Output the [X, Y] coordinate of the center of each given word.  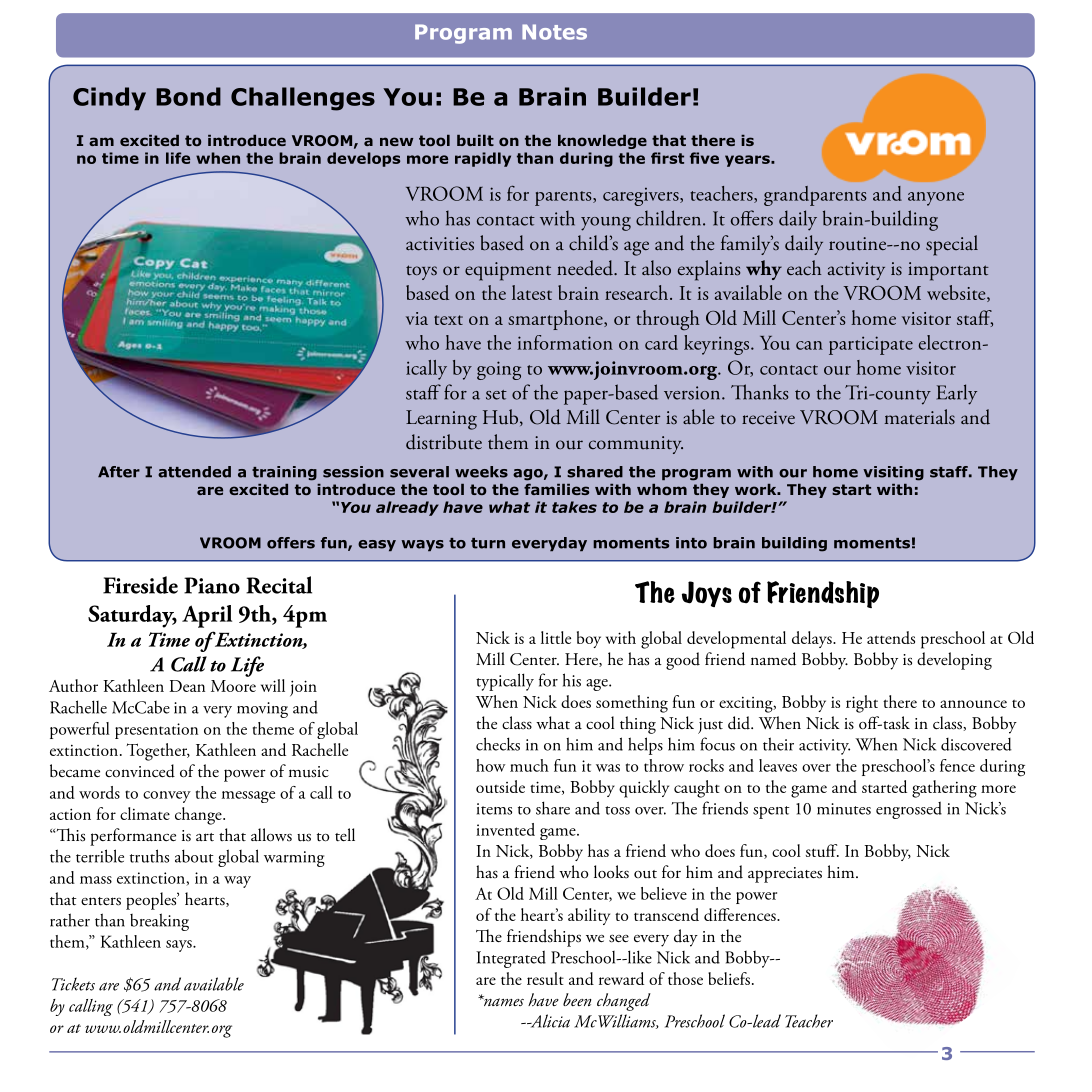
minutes [844, 809]
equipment [508, 271]
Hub [502, 417]
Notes [554, 32]
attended [194, 472]
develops [363, 159]
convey [167, 797]
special [952, 245]
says [180, 946]
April [207, 616]
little [556, 637]
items [494, 809]
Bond [188, 96]
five [704, 158]
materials [920, 417]
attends [891, 637]
